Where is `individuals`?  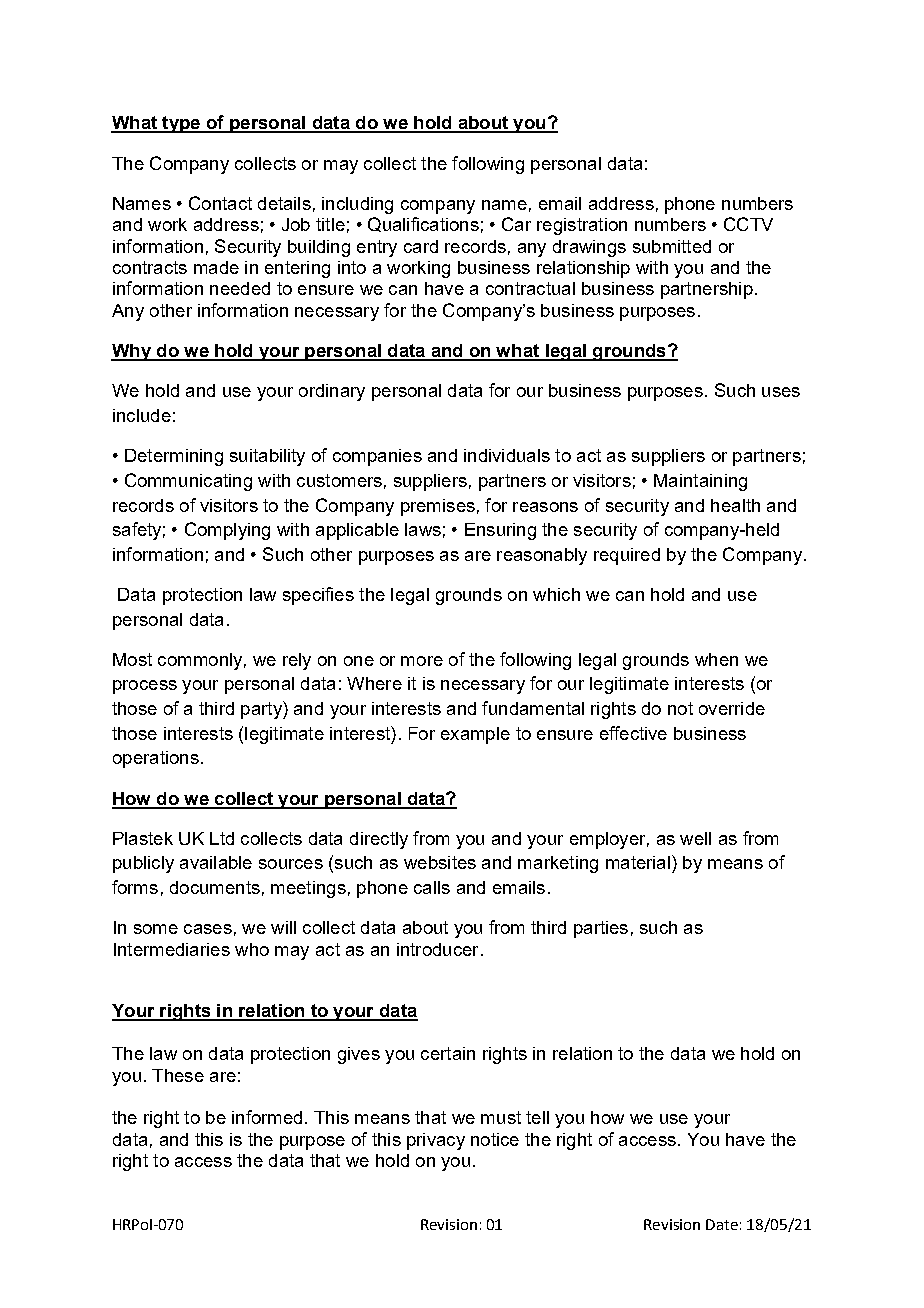 individuals is located at coordinates (507, 455).
